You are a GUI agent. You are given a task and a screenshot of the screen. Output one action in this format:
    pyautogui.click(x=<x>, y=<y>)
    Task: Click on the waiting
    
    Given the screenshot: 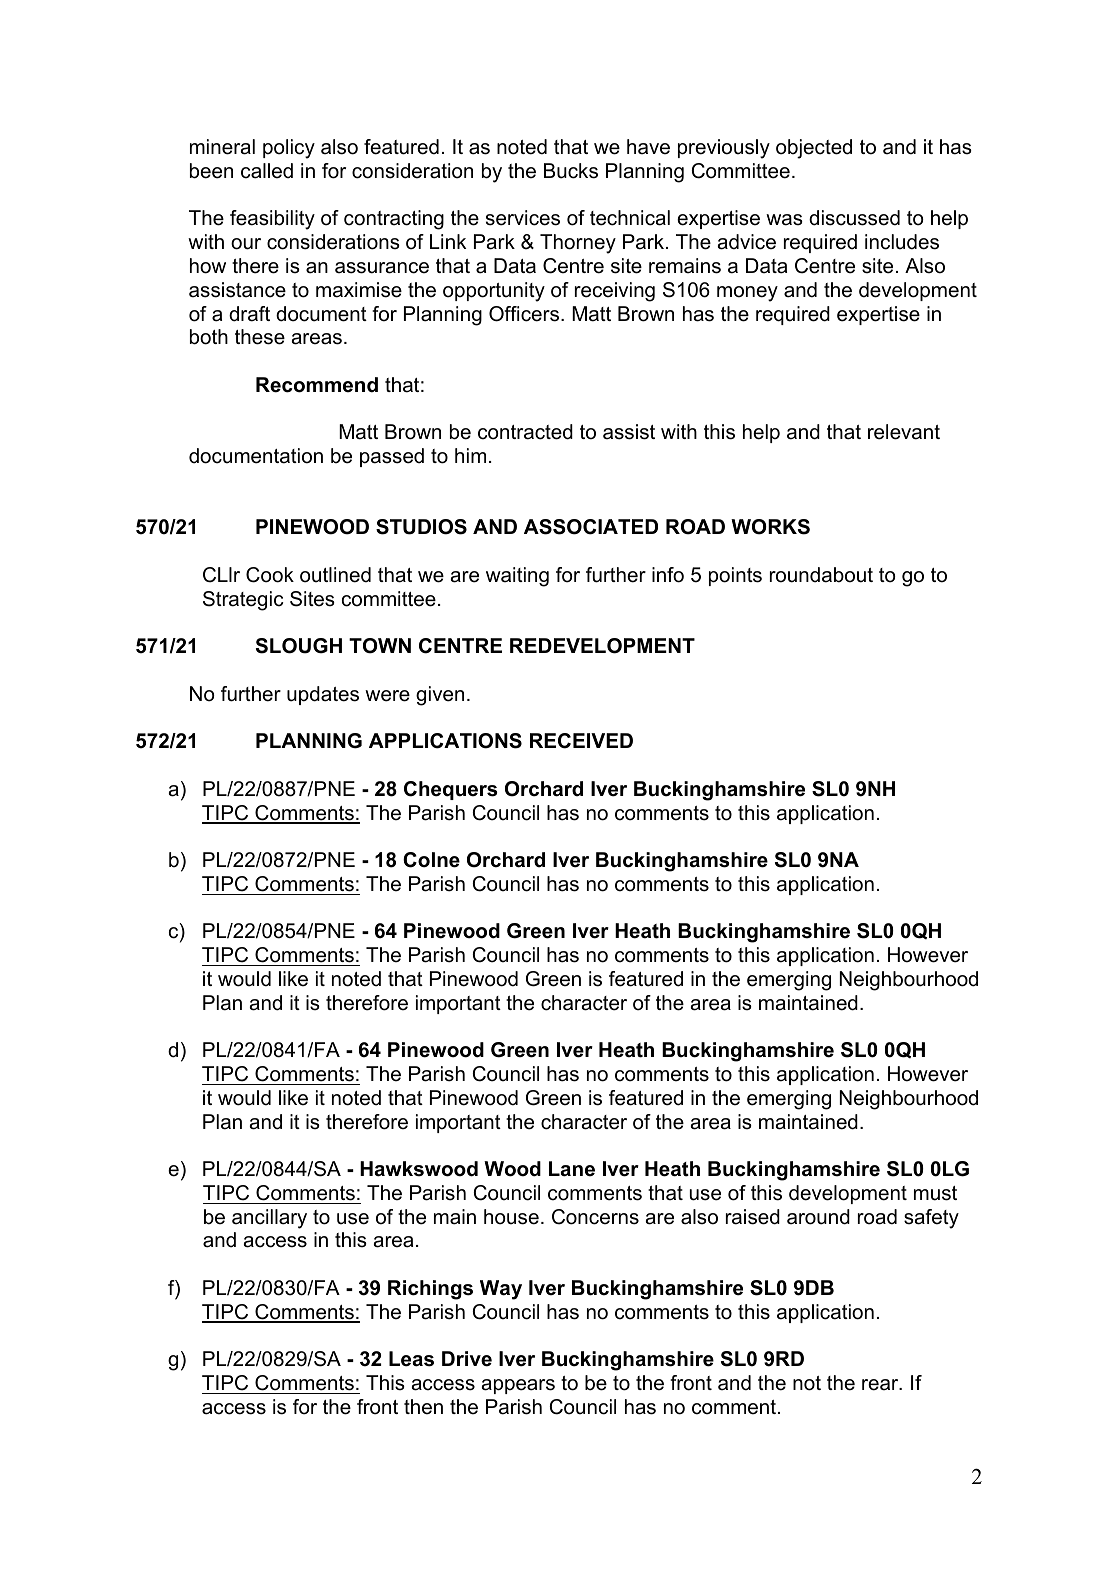 What is the action you would take?
    pyautogui.click(x=517, y=577)
